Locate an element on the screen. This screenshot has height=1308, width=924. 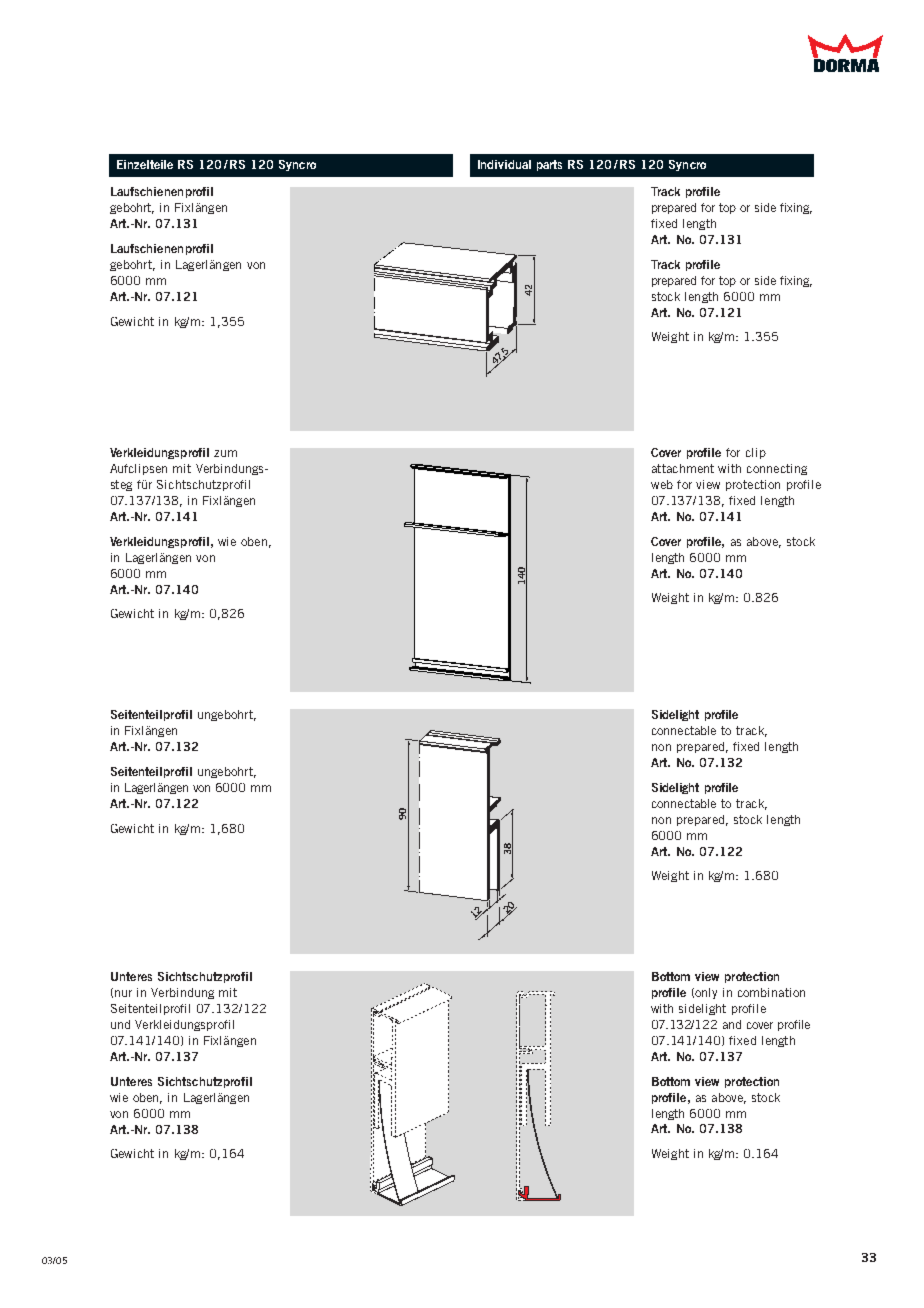
Individual is located at coordinates (504, 164).
